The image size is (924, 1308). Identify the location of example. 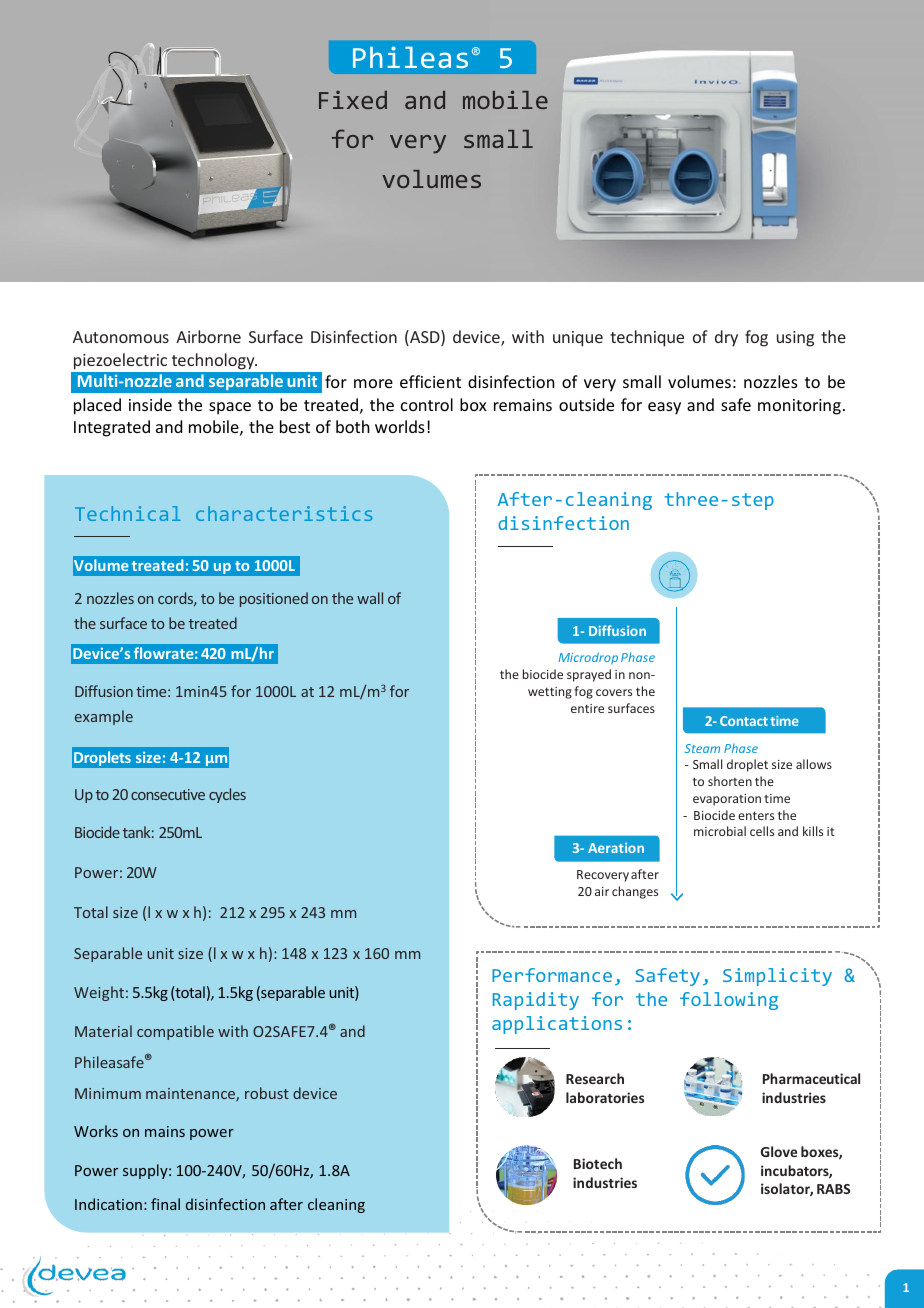
(104, 717).
